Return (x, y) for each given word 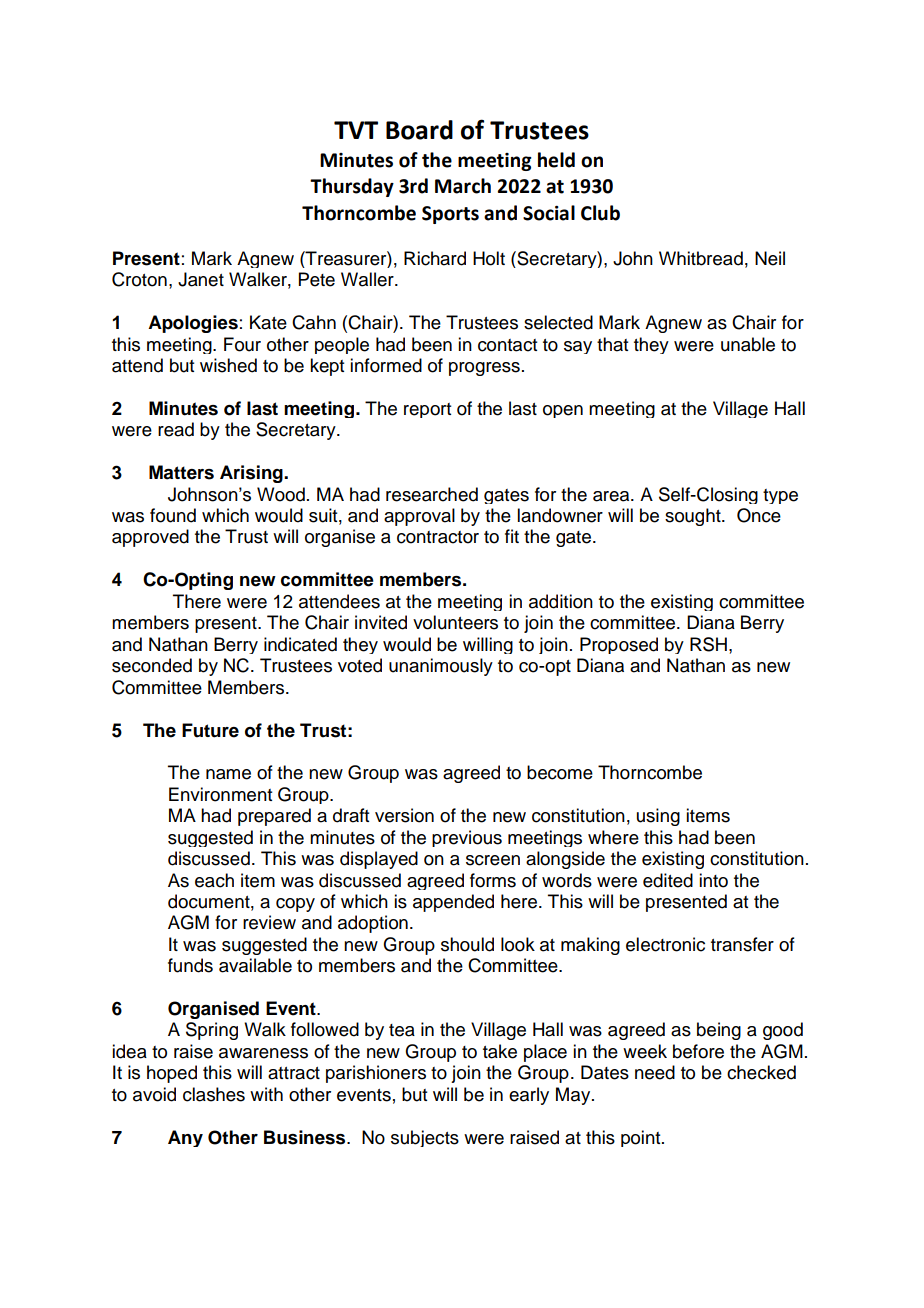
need (655, 1072)
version (404, 815)
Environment (220, 794)
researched (432, 494)
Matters (181, 472)
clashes (214, 1094)
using (658, 817)
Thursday (352, 187)
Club (600, 213)
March (463, 186)
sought (694, 517)
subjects (425, 1138)
